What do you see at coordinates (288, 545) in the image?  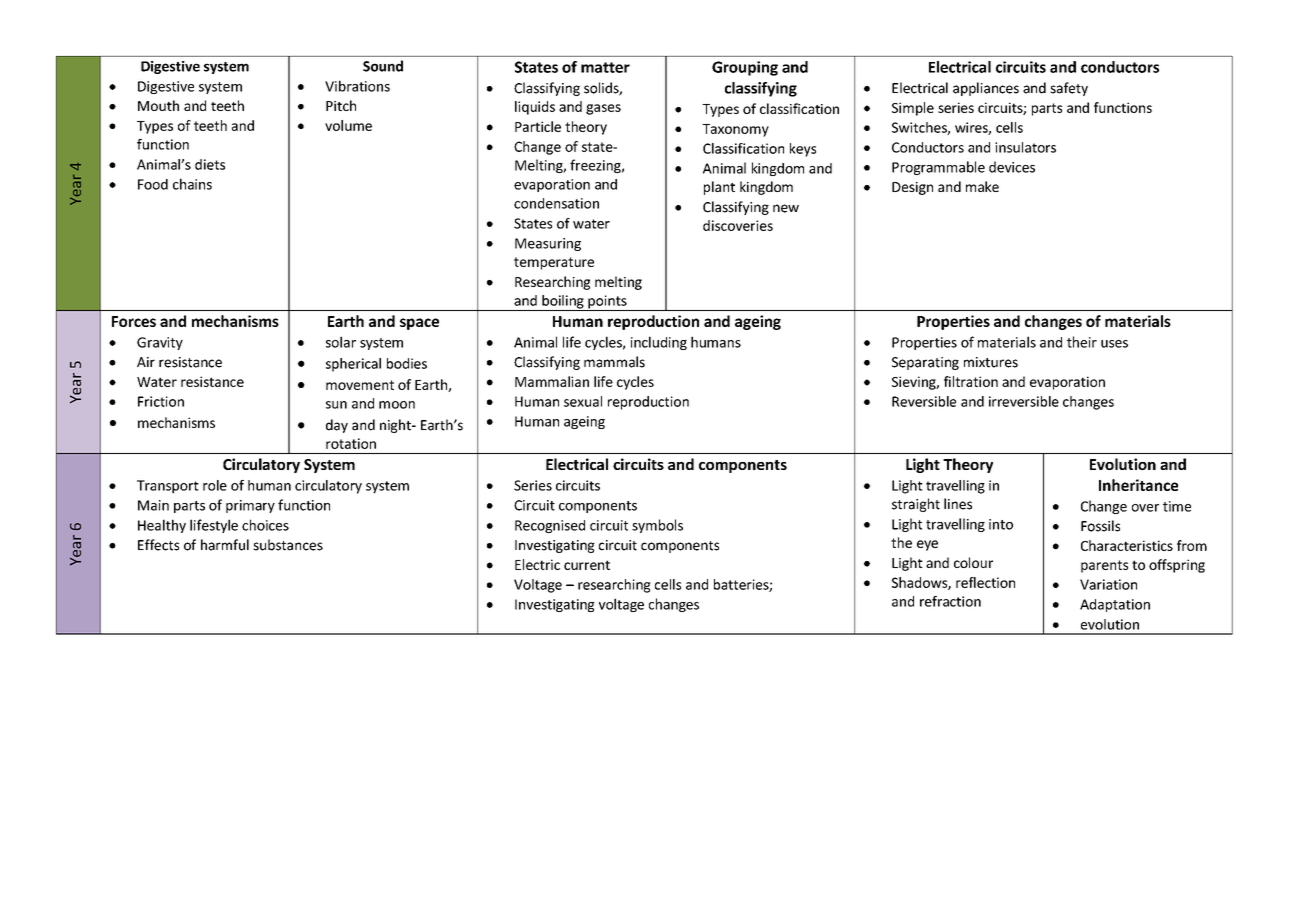 I see `substances` at bounding box center [288, 545].
